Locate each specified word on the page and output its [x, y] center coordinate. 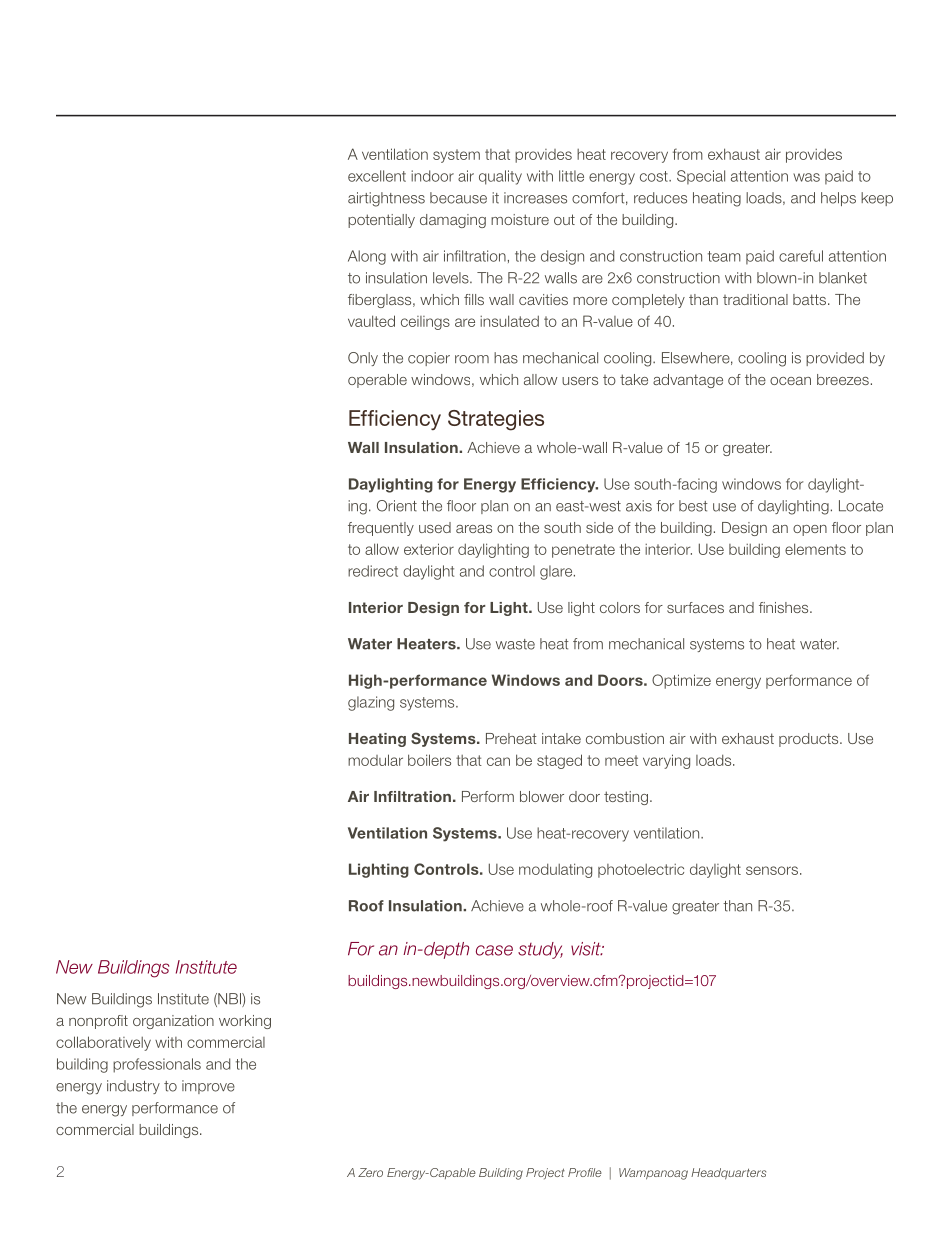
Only [363, 359]
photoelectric [641, 871]
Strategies [496, 420]
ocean [790, 381]
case [494, 950]
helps [838, 199]
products [810, 740]
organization [173, 1022]
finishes [785, 607]
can [498, 761]
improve [208, 1087]
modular [375, 760]
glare [557, 572]
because [458, 198]
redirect [373, 571]
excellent [377, 176]
